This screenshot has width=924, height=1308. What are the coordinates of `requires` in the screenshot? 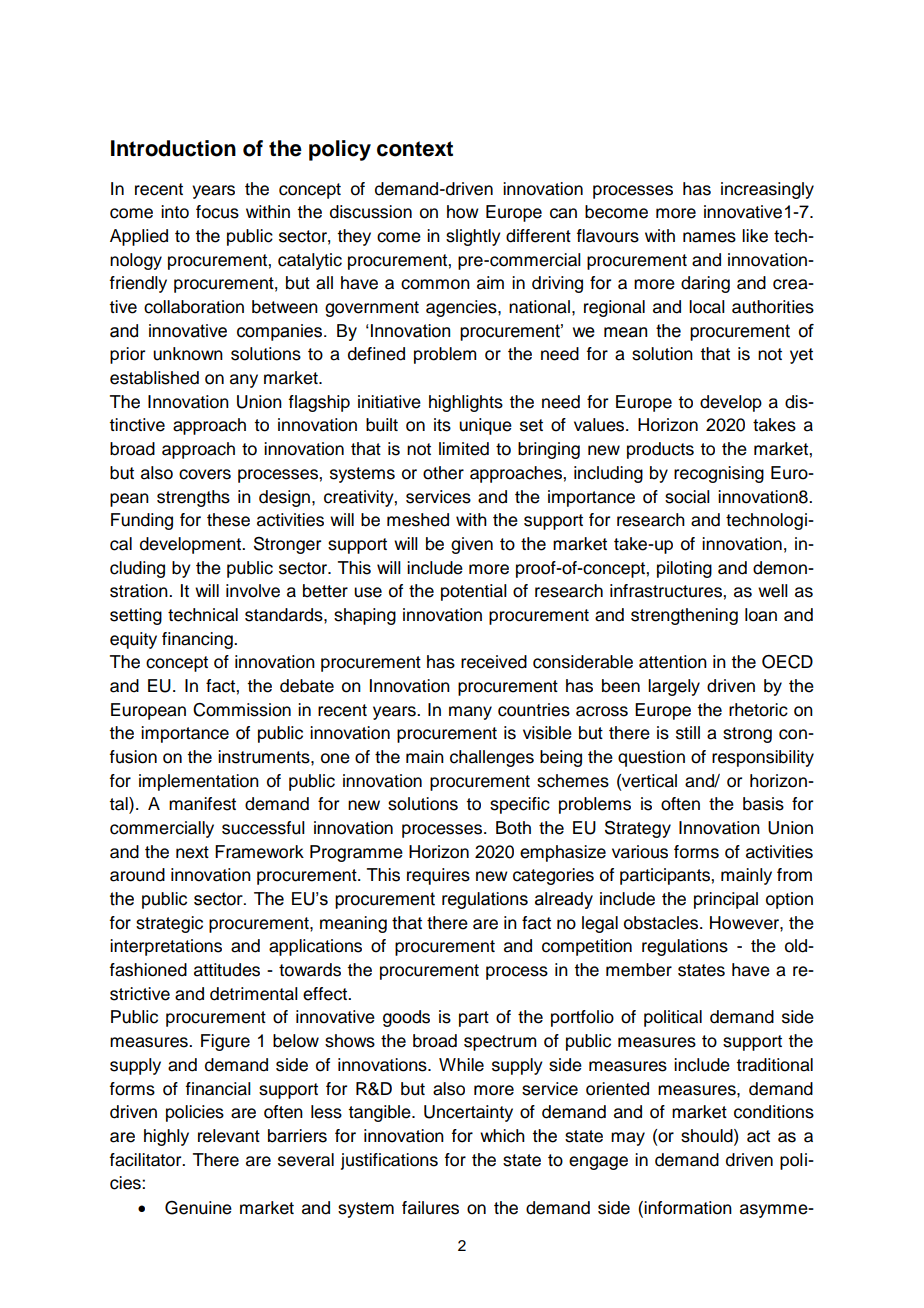 It's located at (438, 876).
